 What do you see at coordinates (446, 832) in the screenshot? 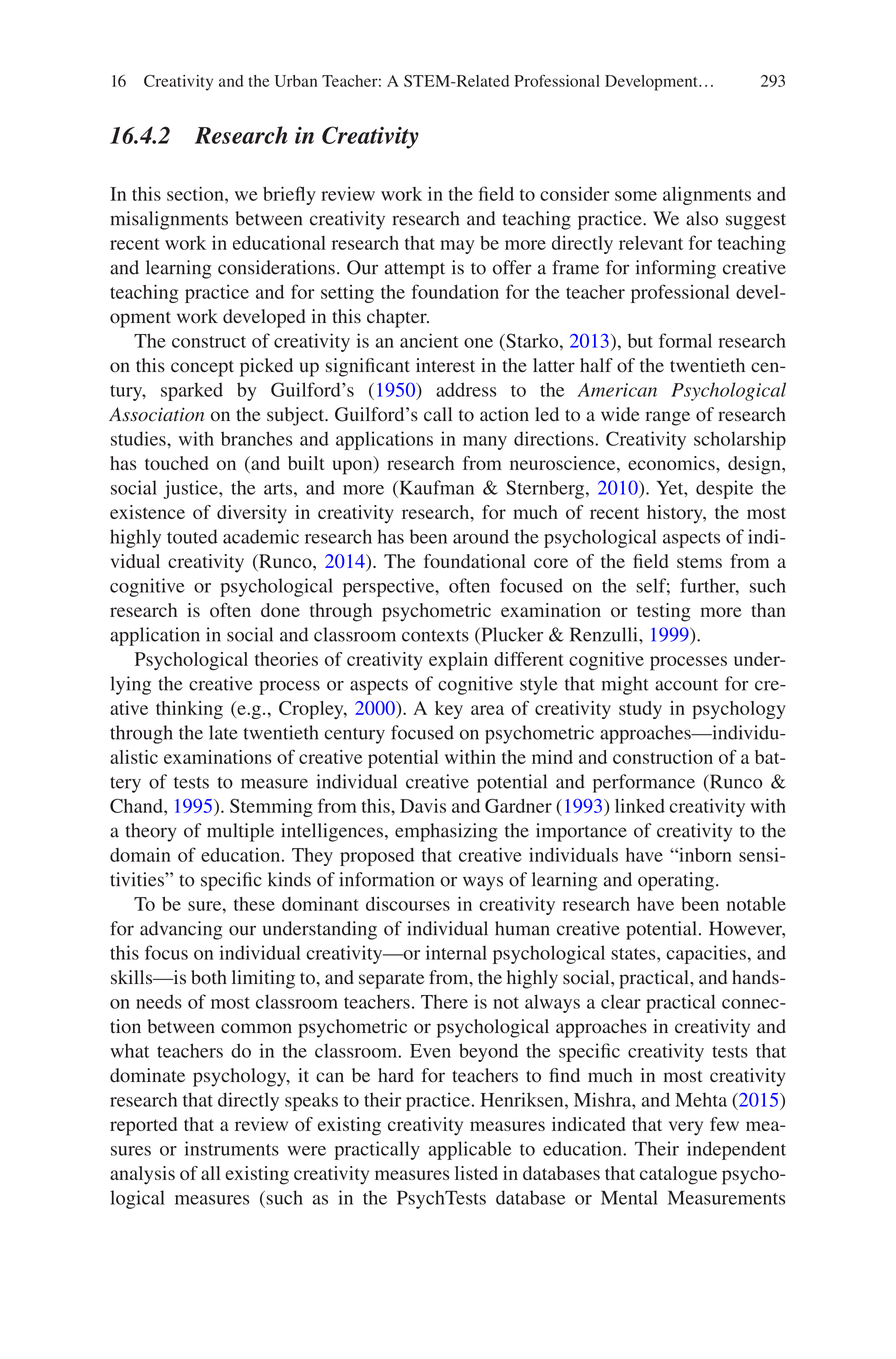
I see `emphasizing` at bounding box center [446, 832].
